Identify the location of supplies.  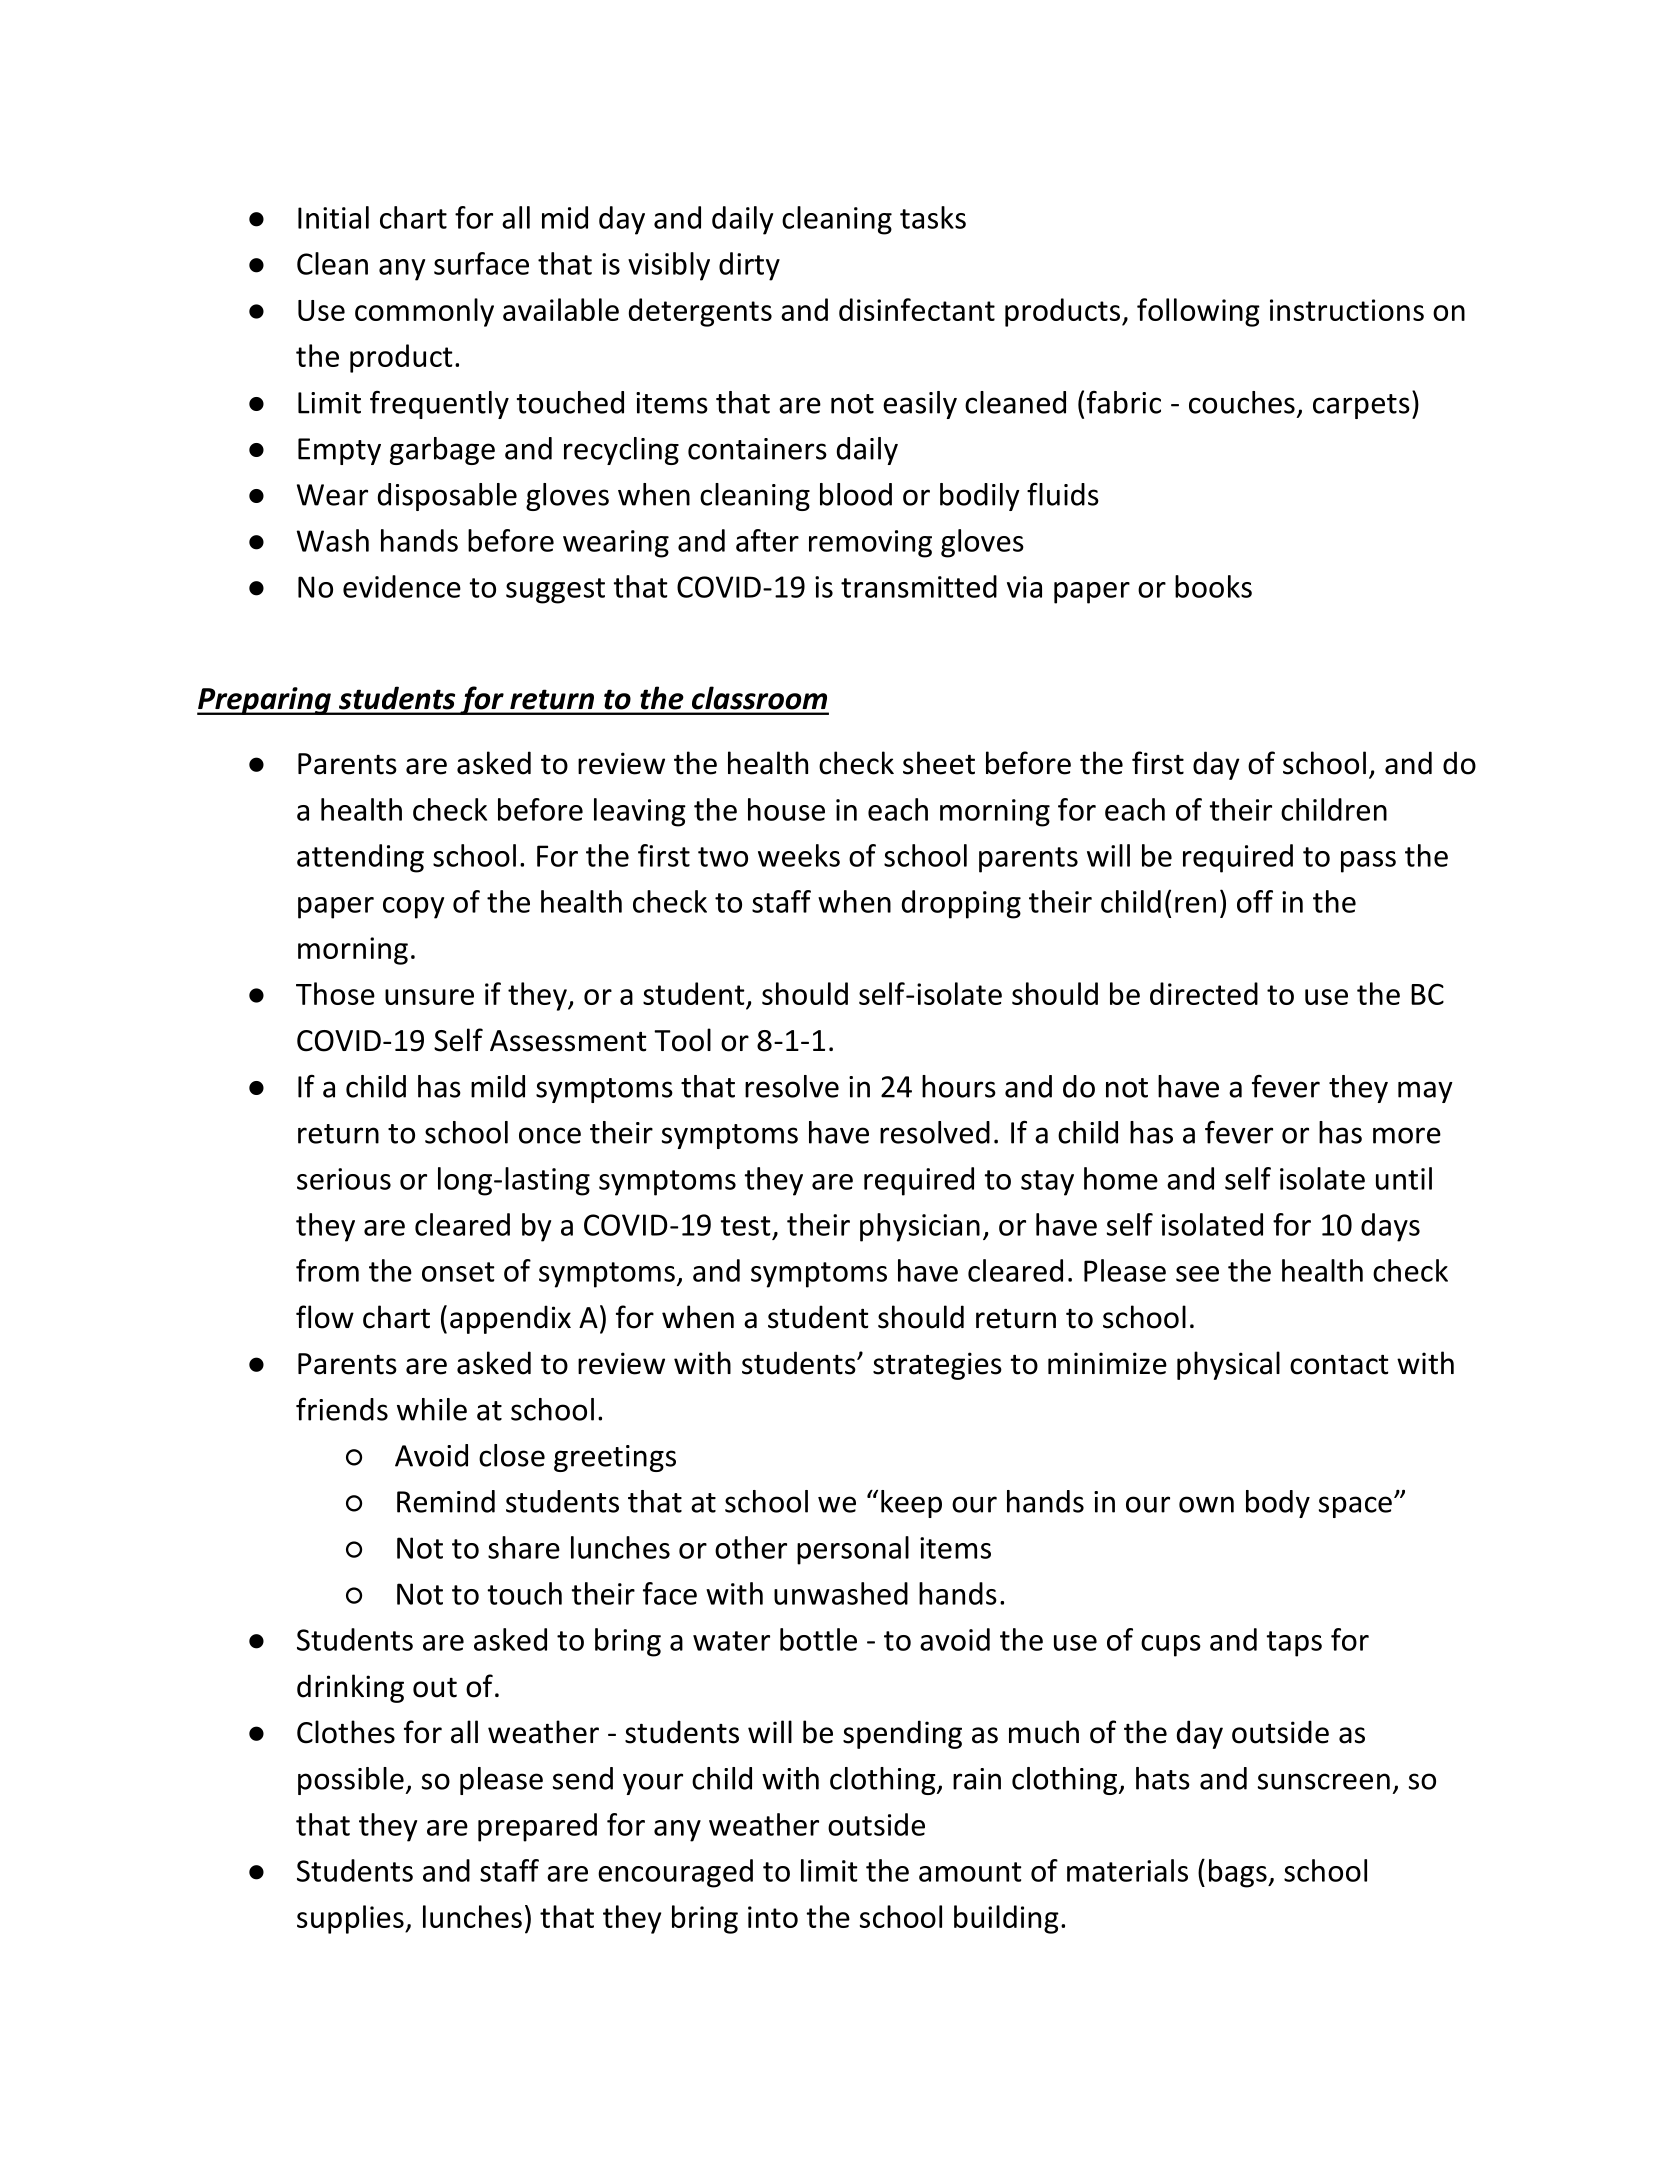
(351, 1919).
